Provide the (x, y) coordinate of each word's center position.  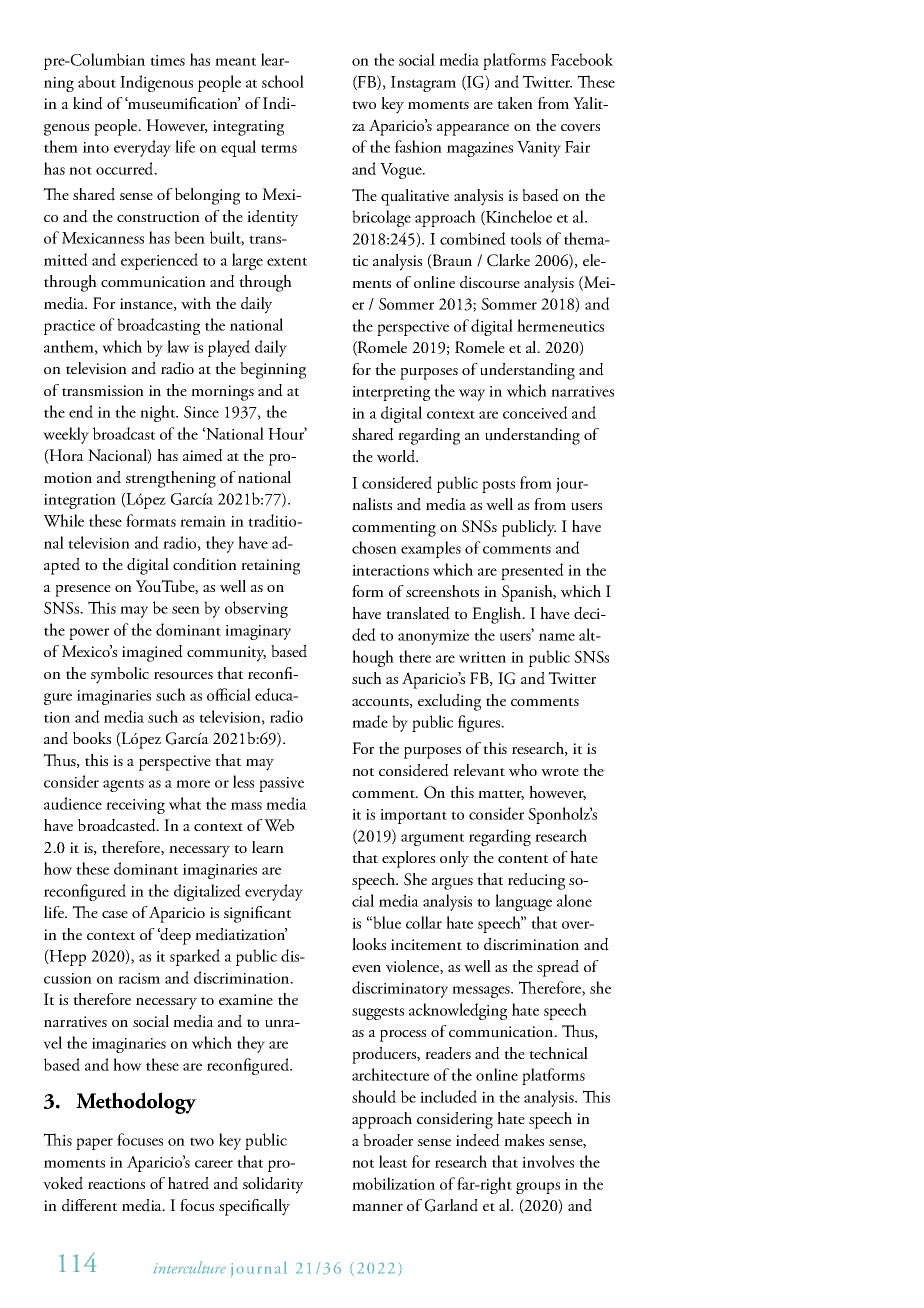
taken (515, 103)
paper (94, 1144)
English (498, 615)
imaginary (258, 632)
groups (538, 1188)
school (283, 81)
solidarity (273, 1185)
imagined (152, 653)
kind (88, 103)
